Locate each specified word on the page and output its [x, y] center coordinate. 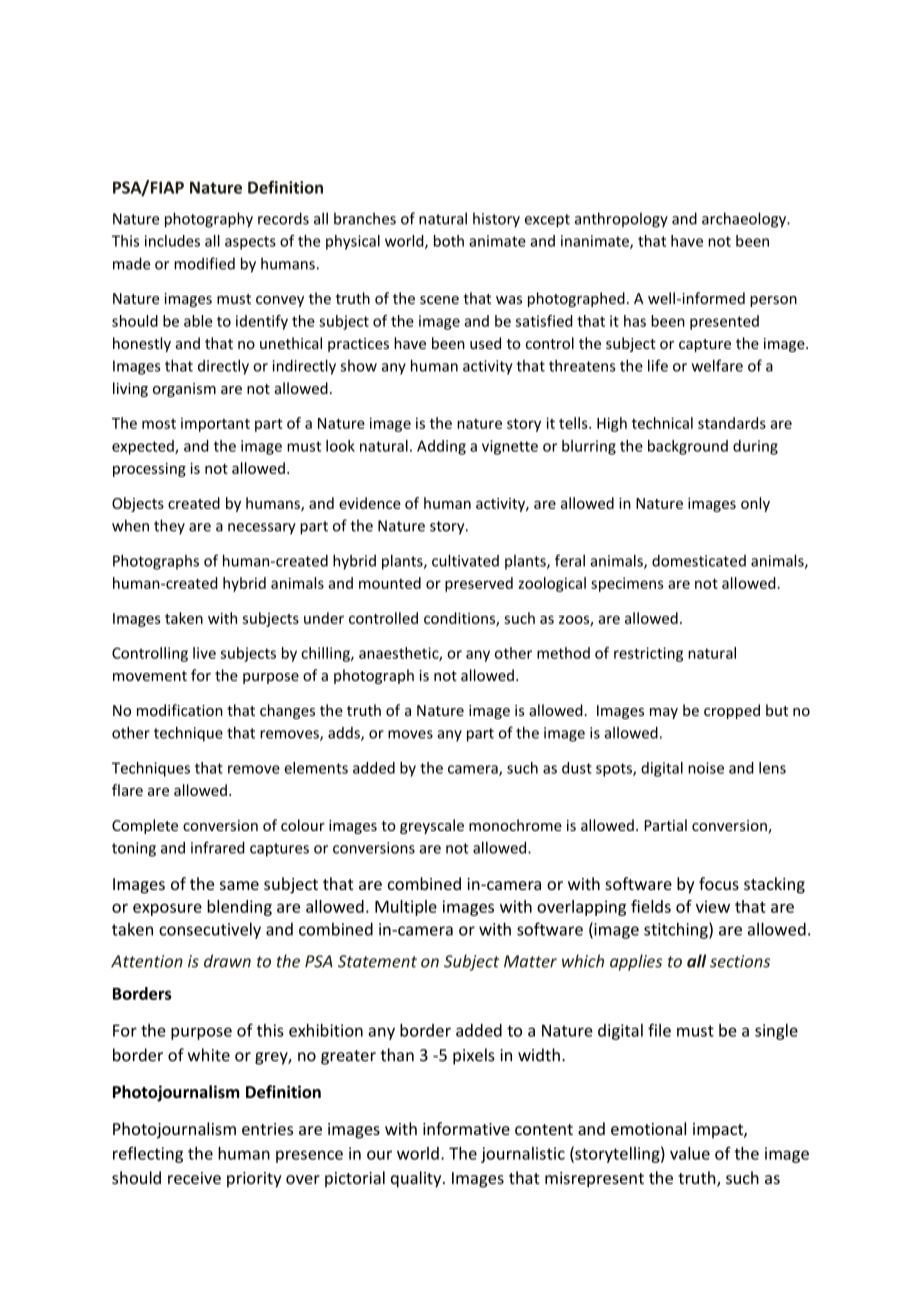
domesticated [699, 561]
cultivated [465, 560]
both [449, 241]
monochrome [515, 825]
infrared [218, 847]
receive [194, 1178]
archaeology [745, 220]
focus [719, 883]
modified [204, 263]
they [169, 527]
